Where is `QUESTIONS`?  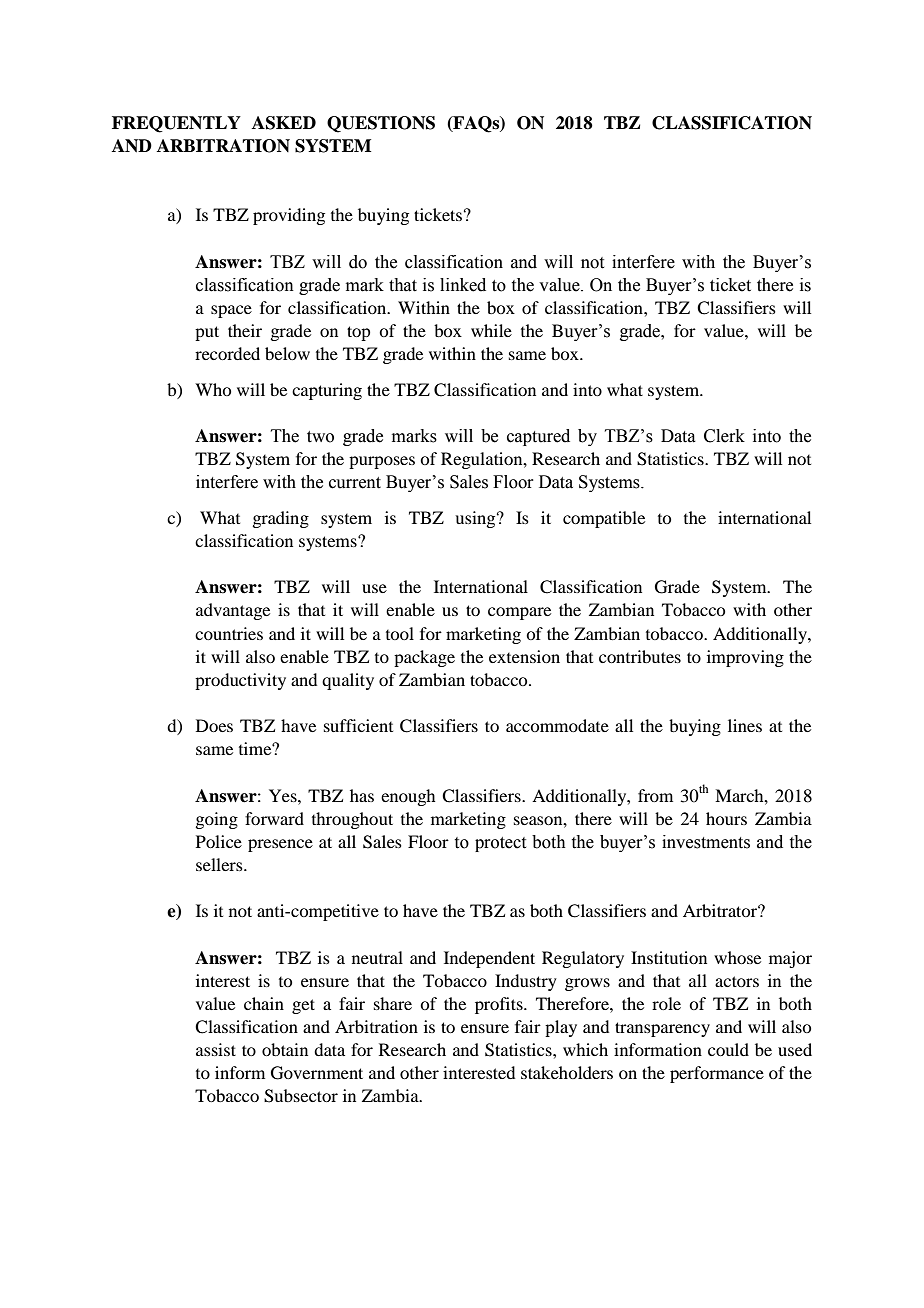 QUESTIONS is located at coordinates (381, 124).
